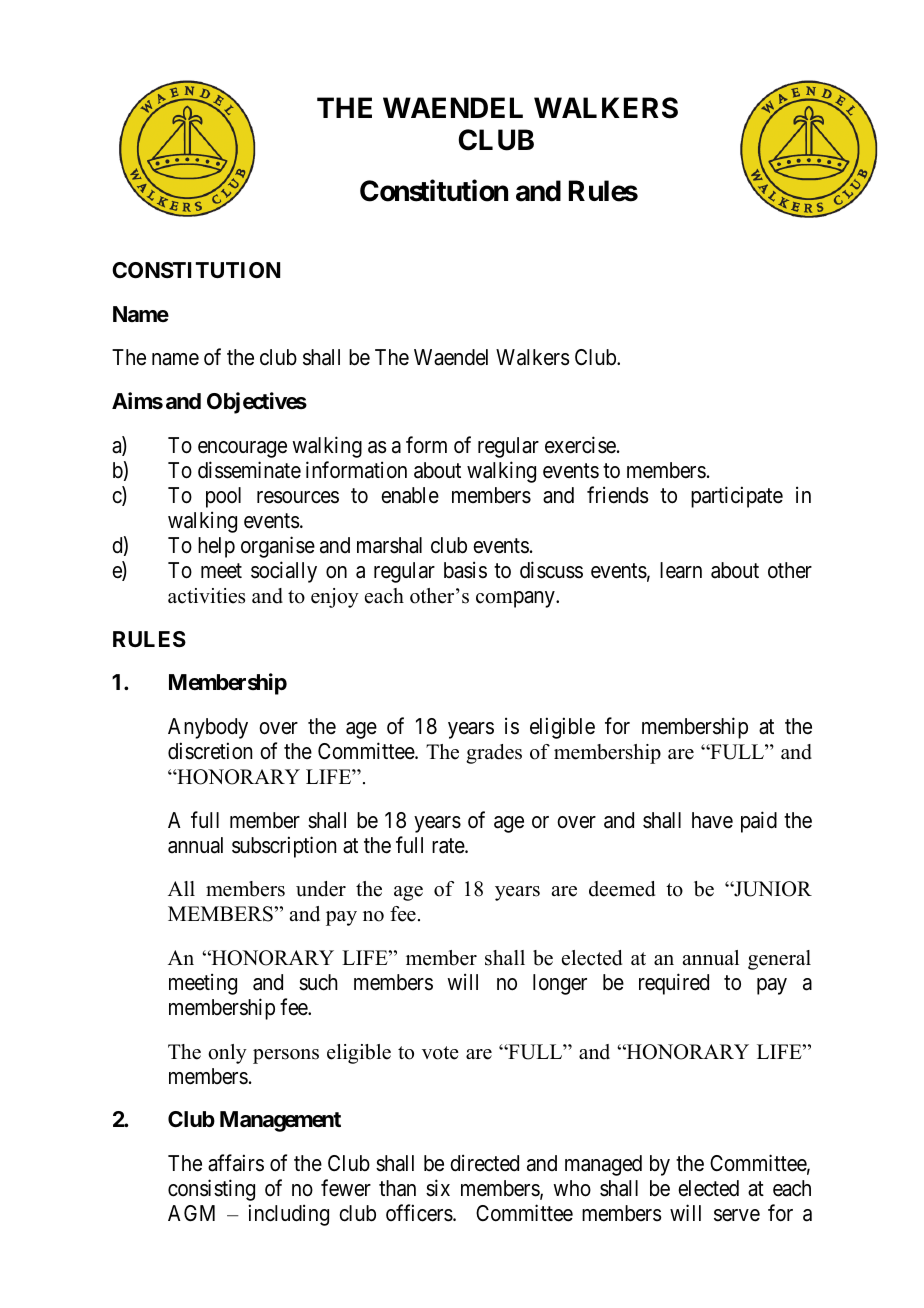 This page has height=1308, width=924. What do you see at coordinates (712, 820) in the page?
I see `have` at bounding box center [712, 820].
